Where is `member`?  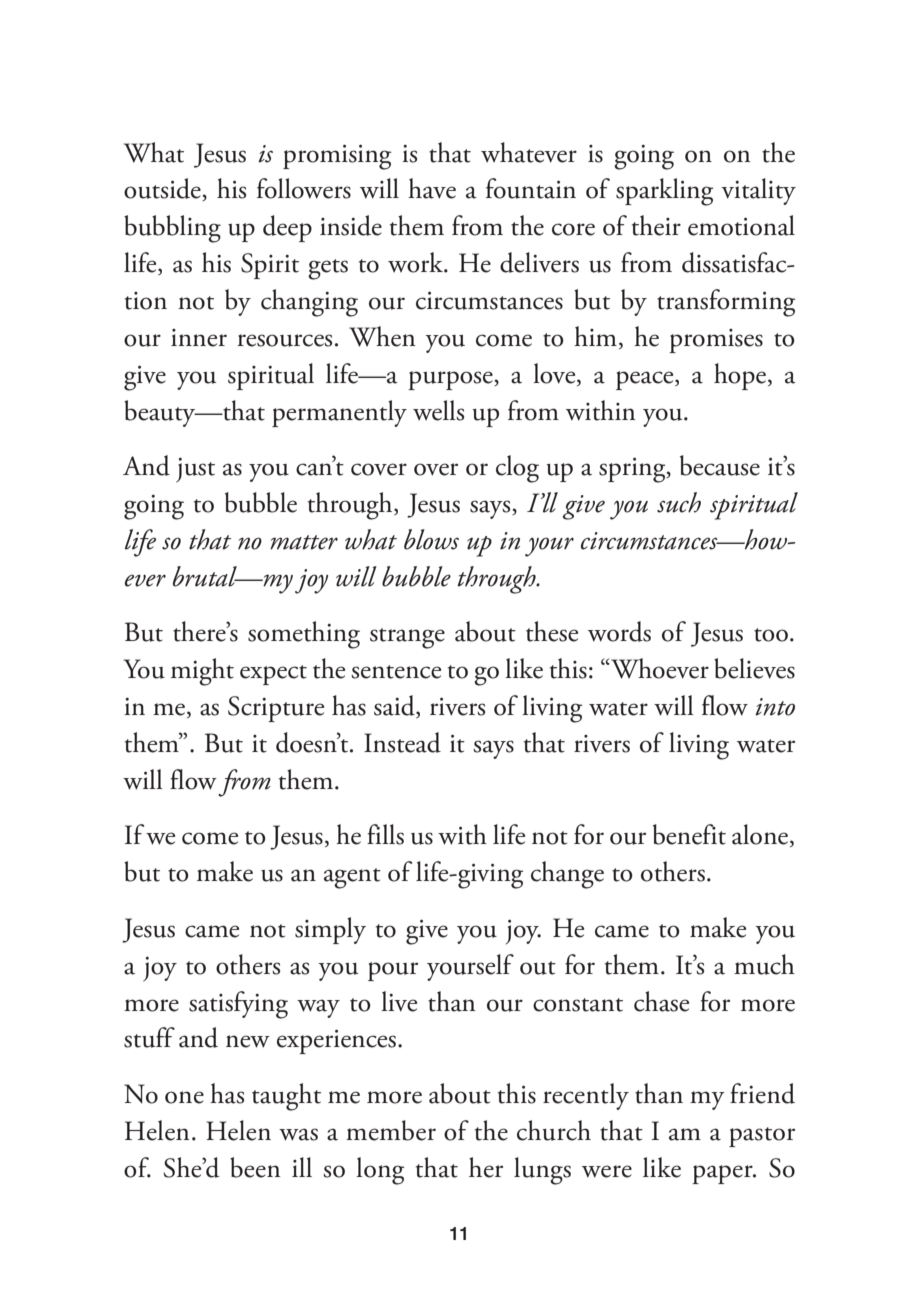 member is located at coordinates (391, 1130).
